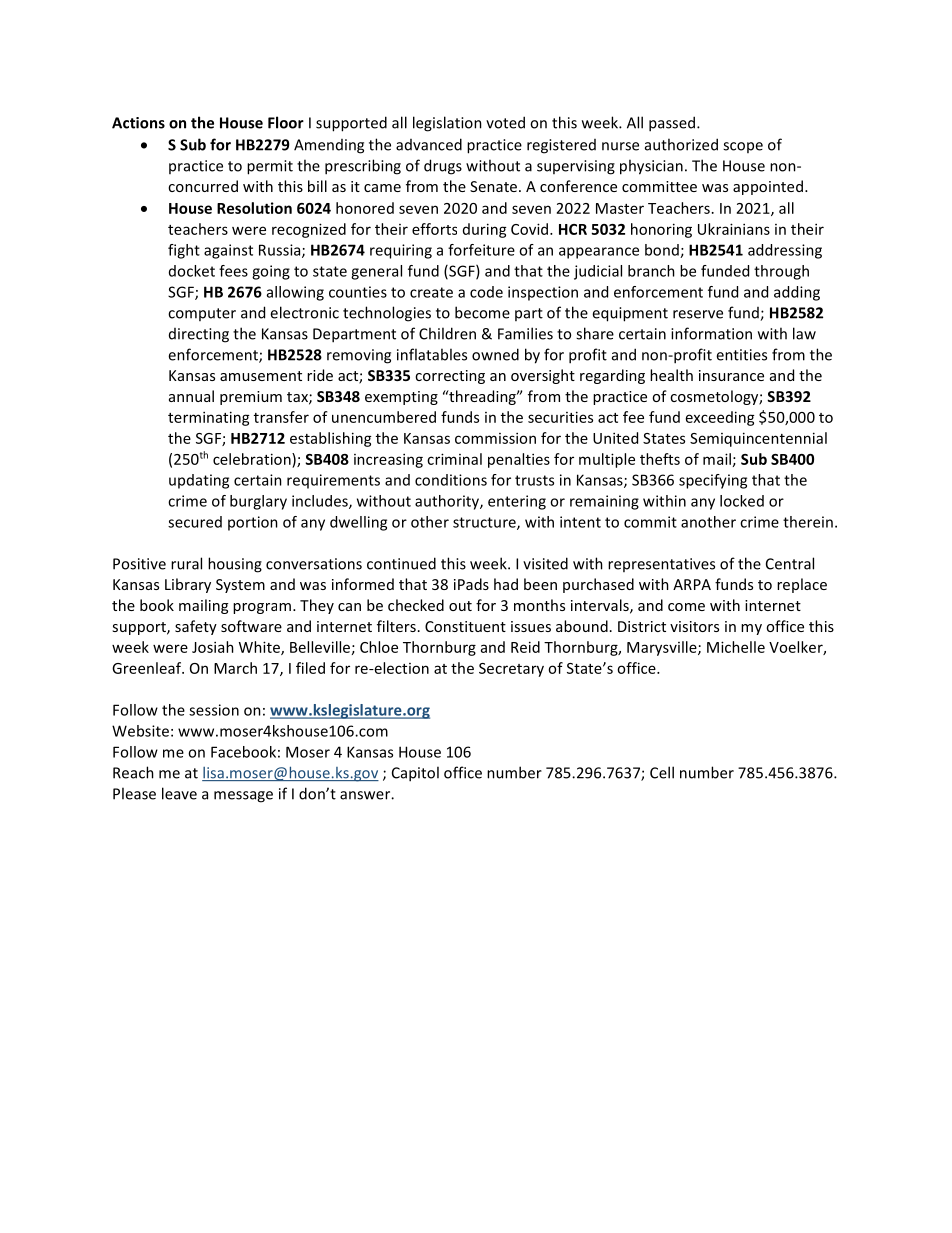  What do you see at coordinates (235, 565) in the screenshot?
I see `housing` at bounding box center [235, 565].
